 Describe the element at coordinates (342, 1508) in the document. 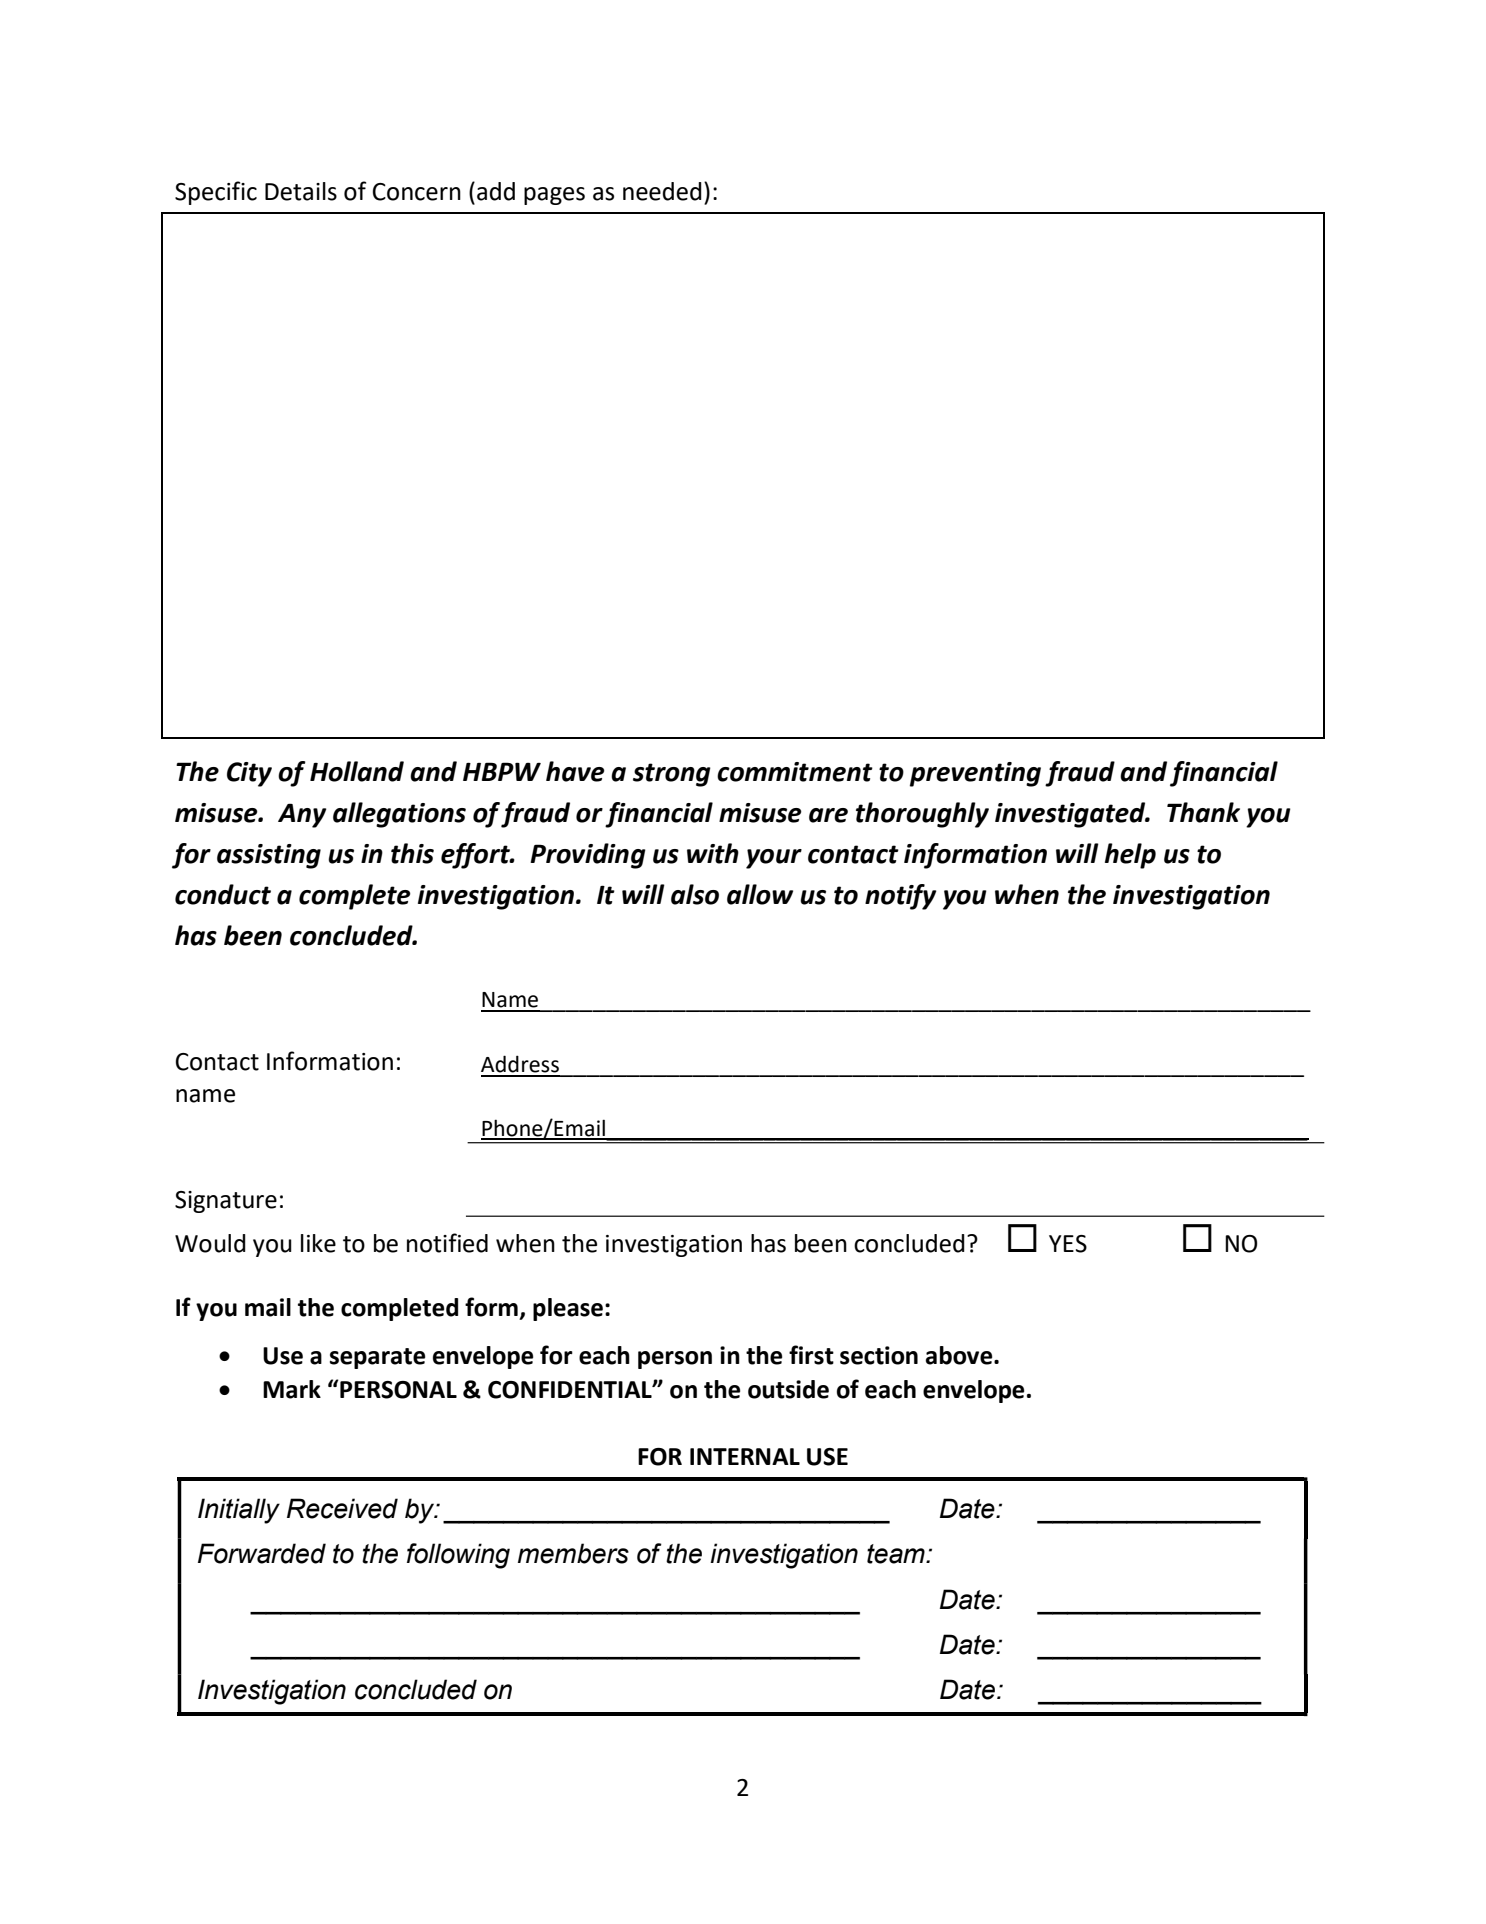

I see `Received` at that location.
